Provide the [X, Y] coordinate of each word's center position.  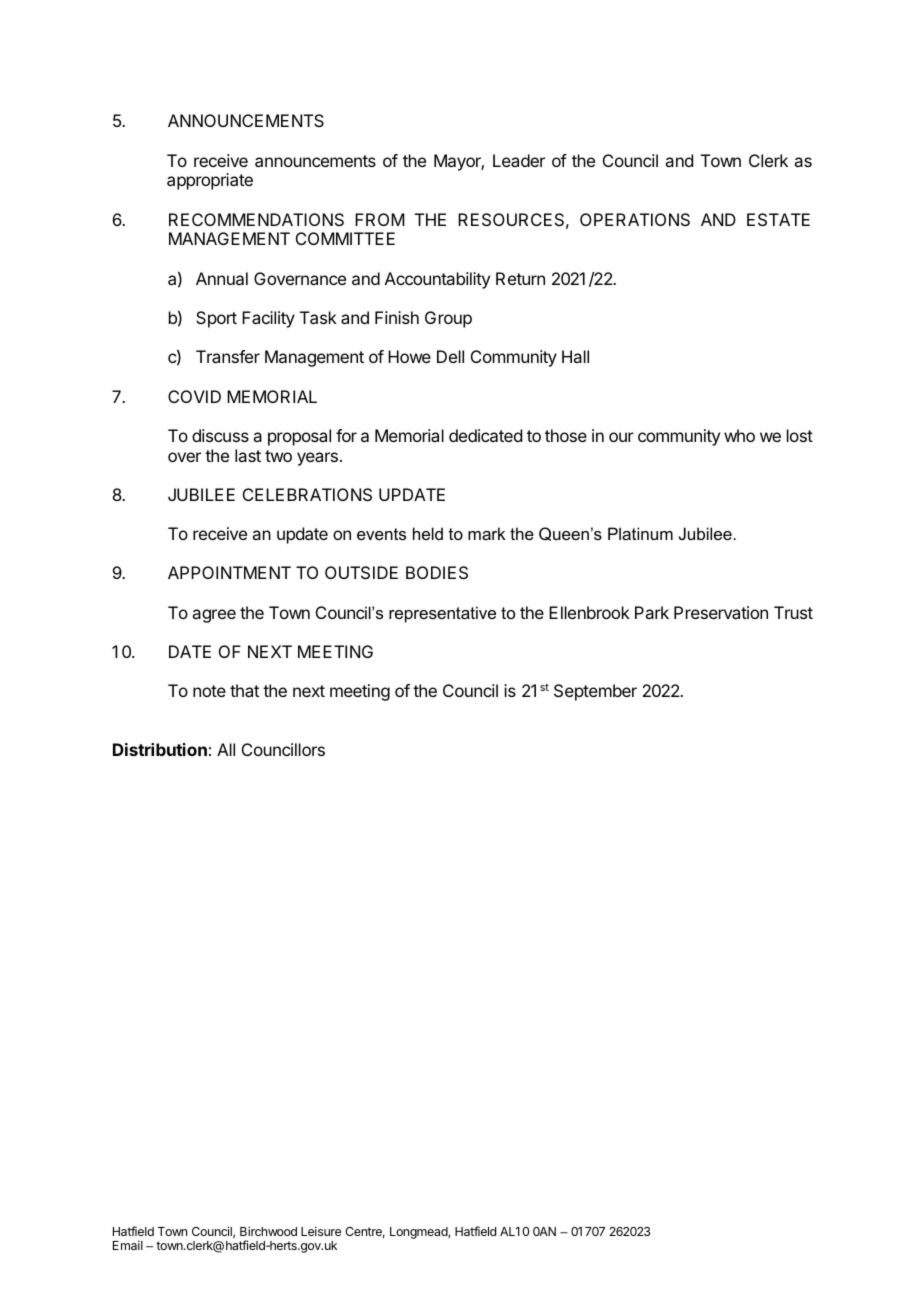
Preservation [721, 612]
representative [442, 614]
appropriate [210, 181]
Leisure [321, 1231]
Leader [519, 160]
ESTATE [778, 219]
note [209, 691]
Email [128, 1245]
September [595, 692]
